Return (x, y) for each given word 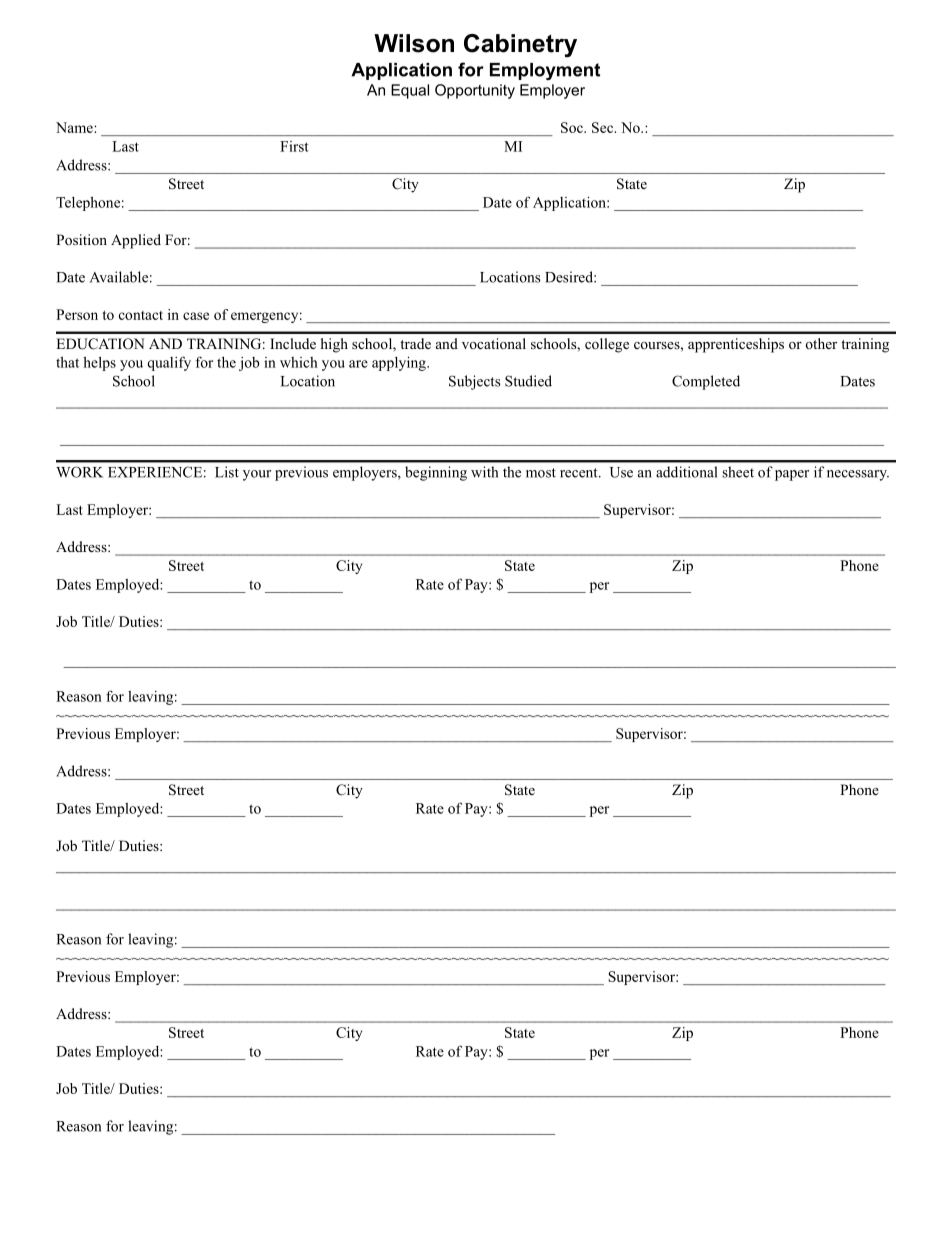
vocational (494, 343)
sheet (738, 472)
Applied (136, 241)
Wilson (414, 43)
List (227, 472)
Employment (545, 71)
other (821, 343)
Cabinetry (520, 45)
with (484, 472)
